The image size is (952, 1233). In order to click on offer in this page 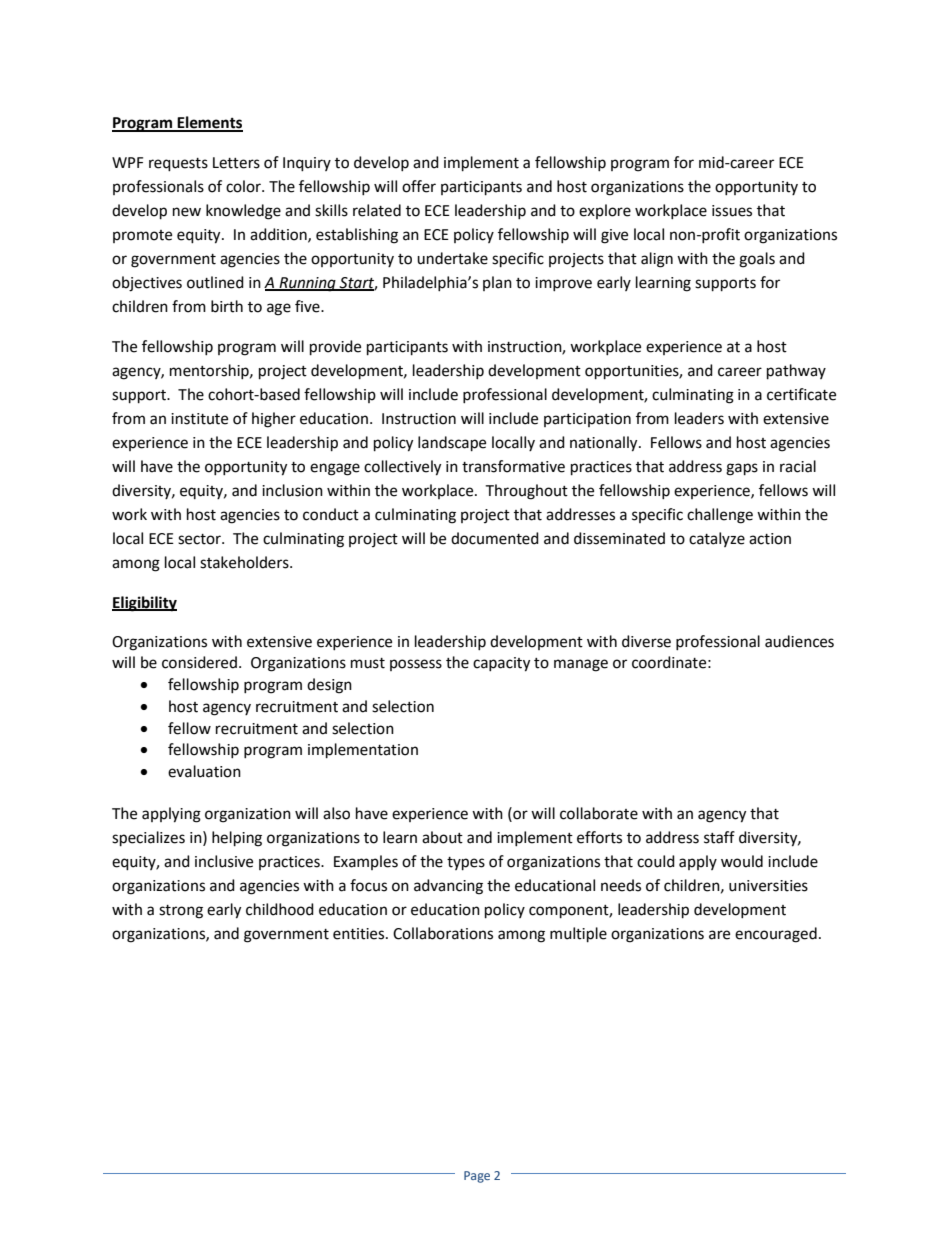, I will do `click(419, 186)`.
